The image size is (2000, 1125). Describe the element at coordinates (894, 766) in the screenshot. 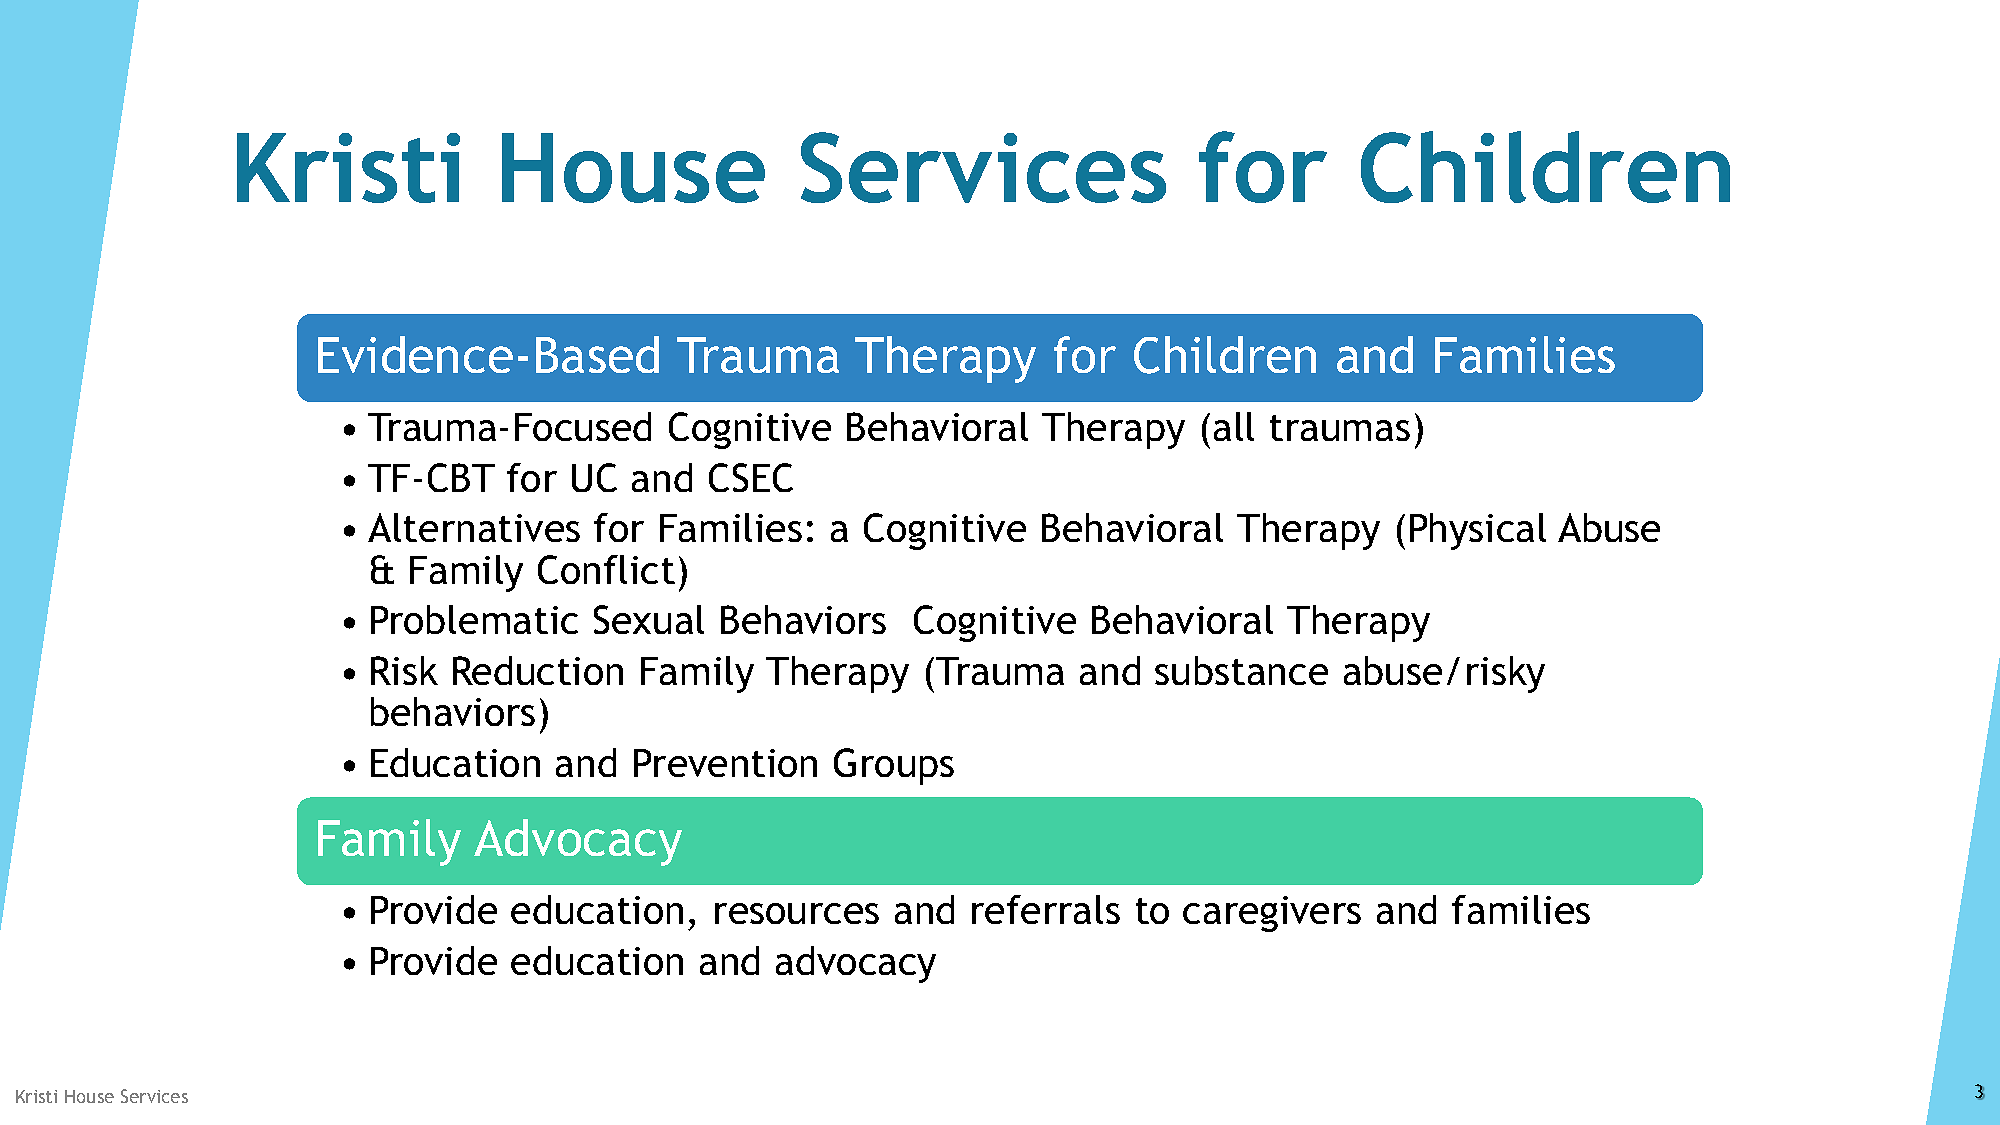

I see `Groups` at that location.
